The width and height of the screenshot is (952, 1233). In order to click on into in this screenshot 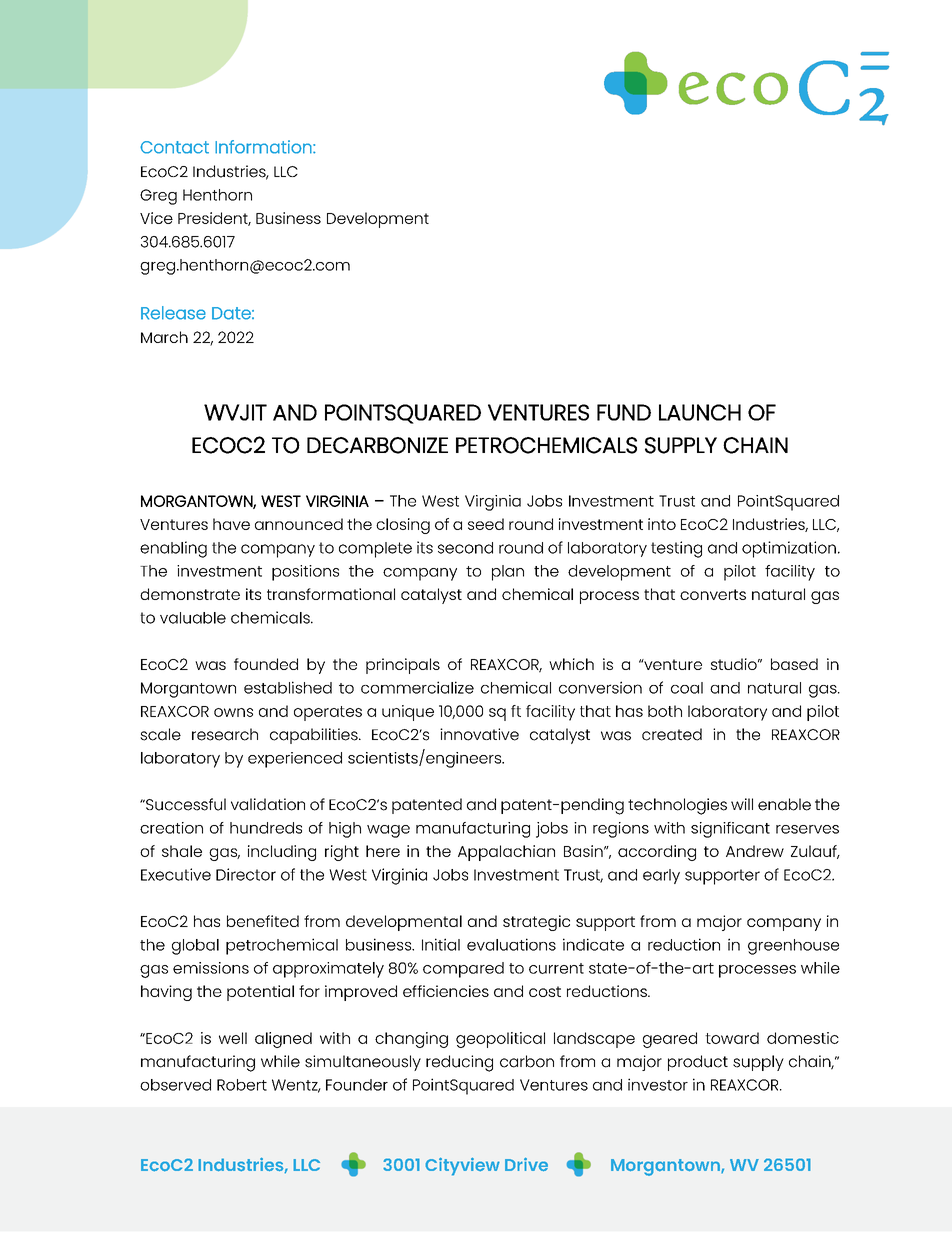, I will do `click(662, 524)`.
